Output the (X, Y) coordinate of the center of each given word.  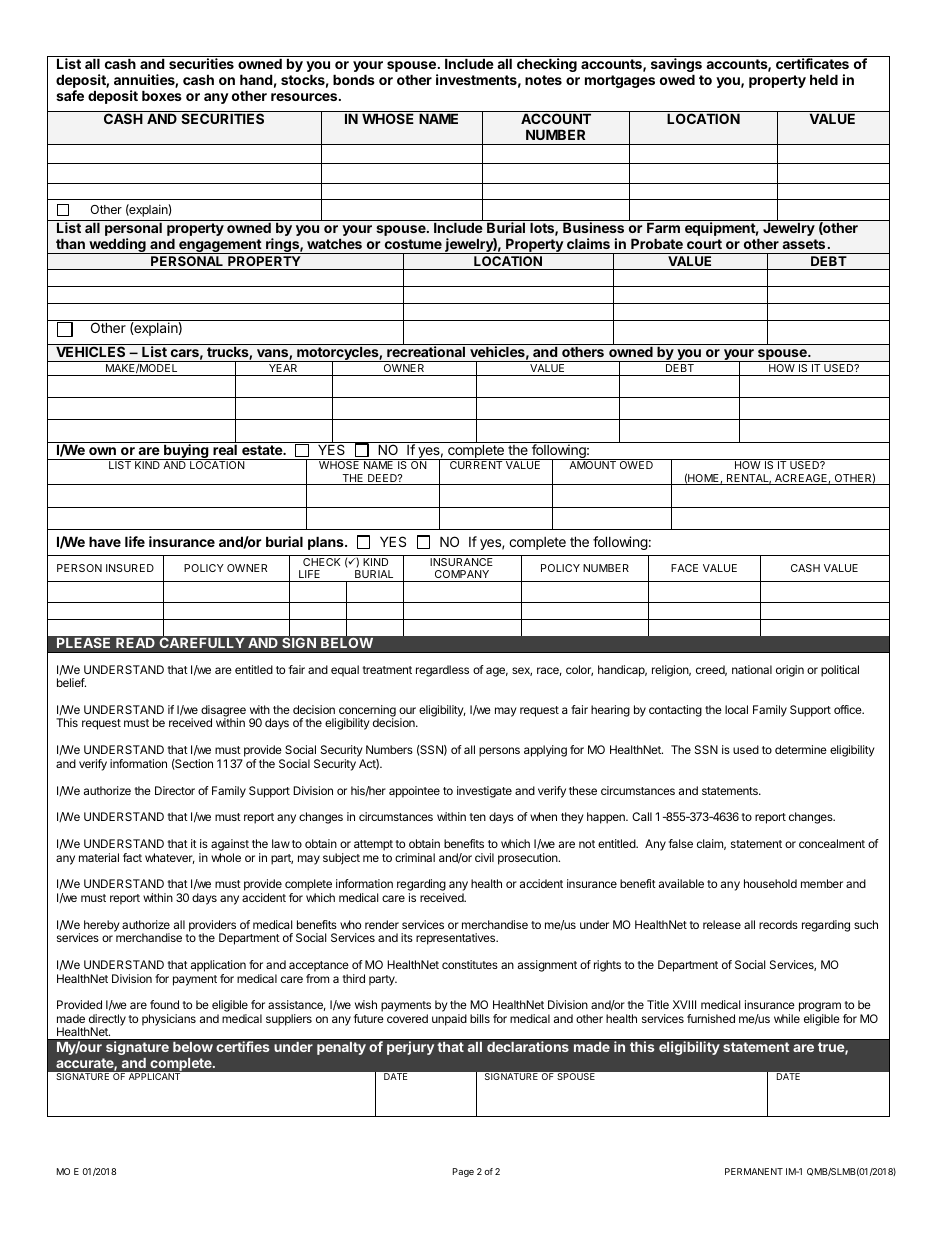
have (105, 541)
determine (801, 749)
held (824, 79)
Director (175, 790)
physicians (169, 1020)
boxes (162, 95)
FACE (684, 568)
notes (543, 80)
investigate (484, 792)
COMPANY (462, 574)
